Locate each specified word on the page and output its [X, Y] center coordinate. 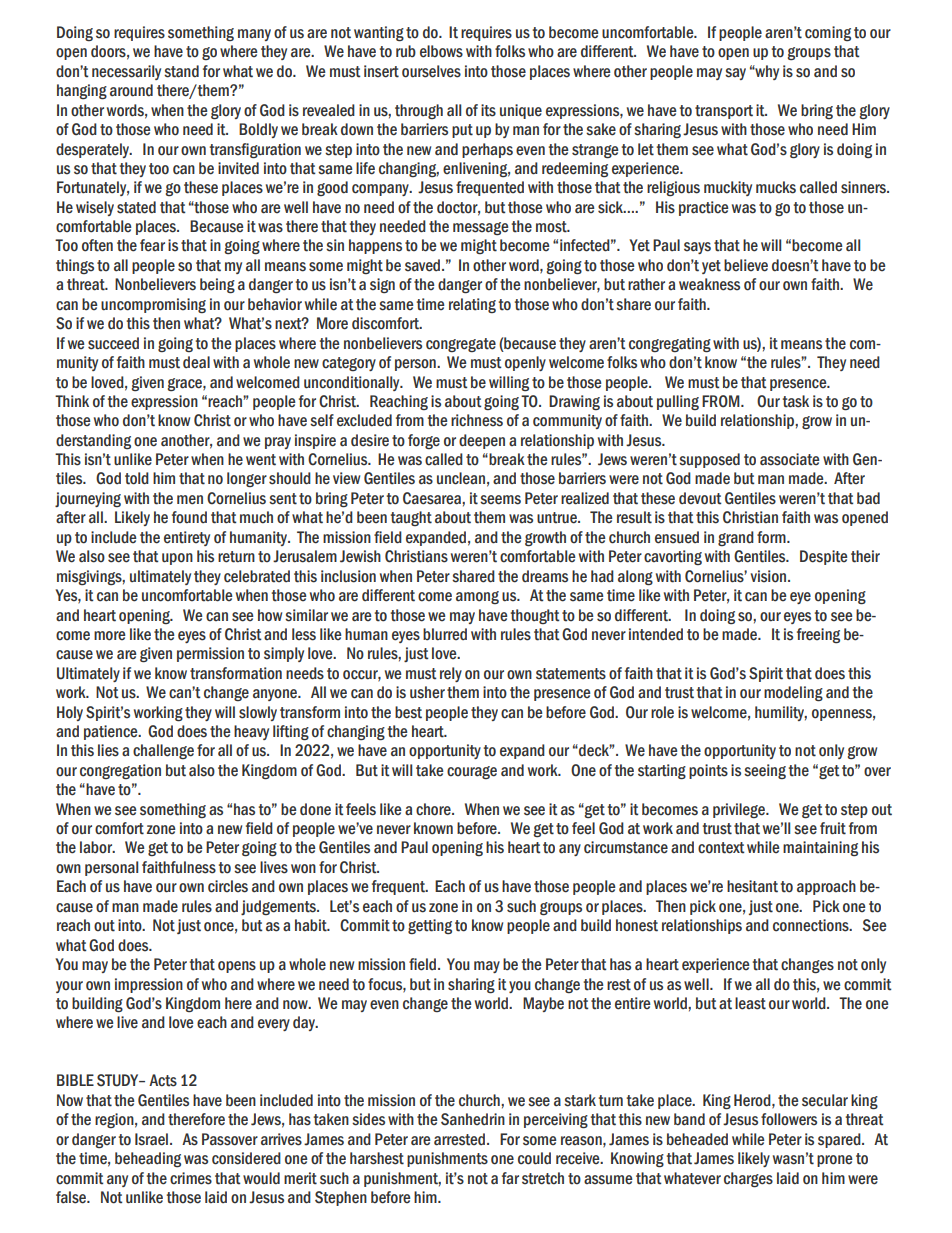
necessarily [126, 72]
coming [828, 33]
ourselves [431, 71]
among [477, 597]
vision [769, 576]
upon [177, 559]
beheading [148, 1160]
